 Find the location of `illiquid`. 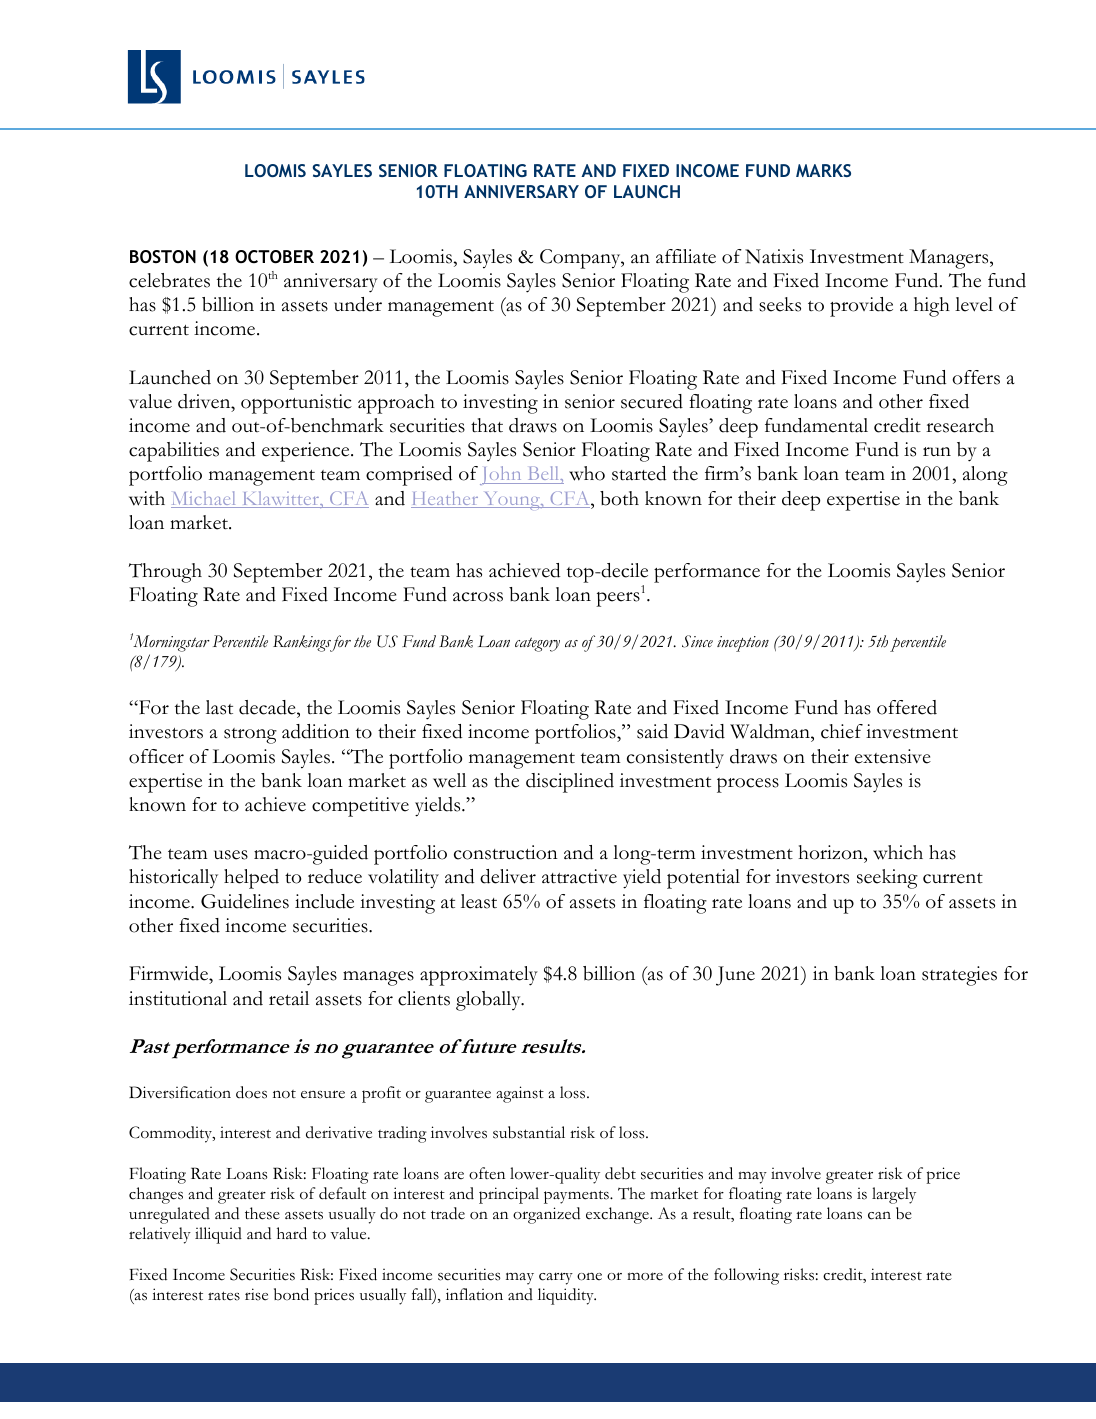

illiquid is located at coordinates (218, 1235).
